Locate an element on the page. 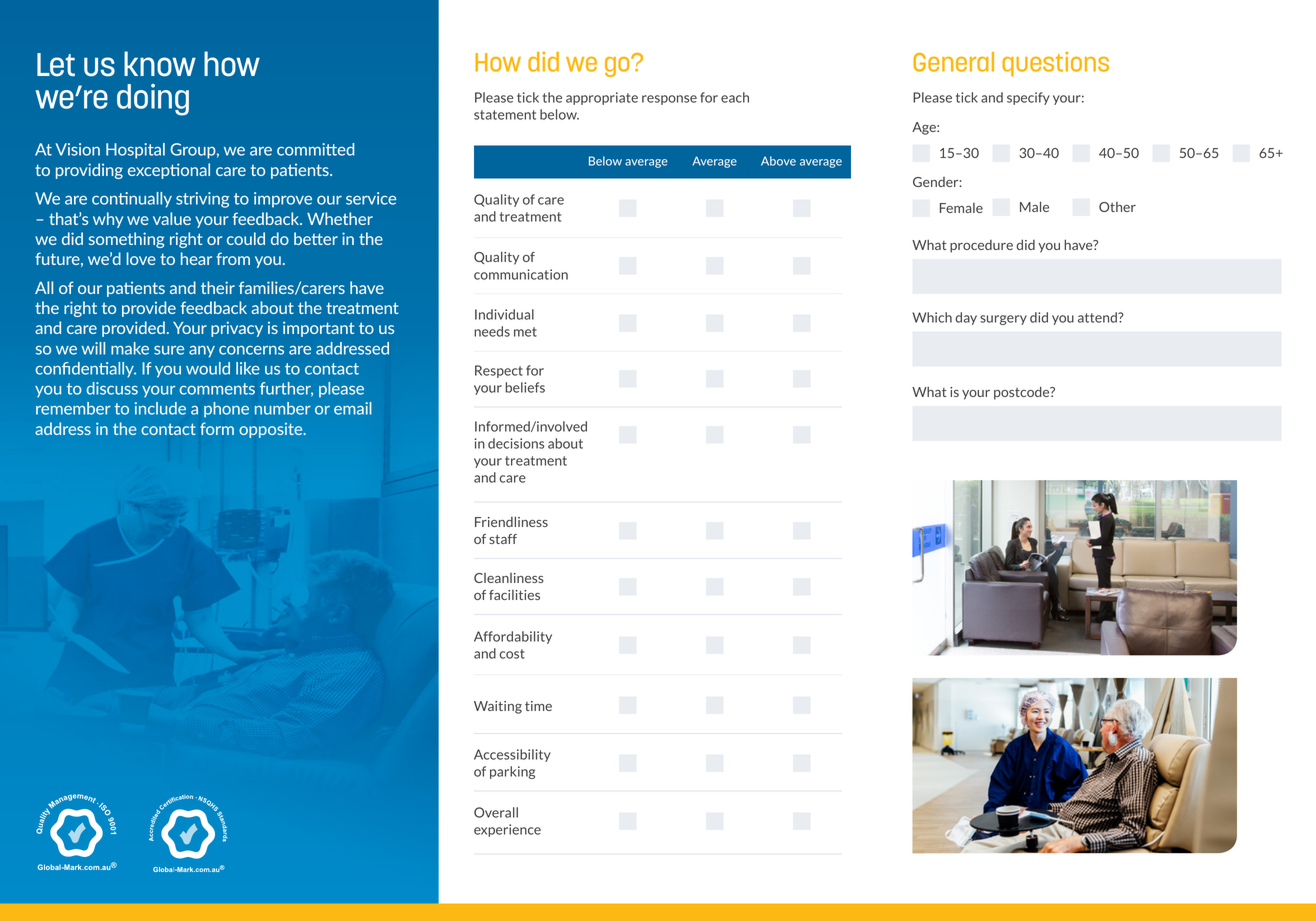 This document has width=1316, height=921. decisions is located at coordinates (516, 443).
